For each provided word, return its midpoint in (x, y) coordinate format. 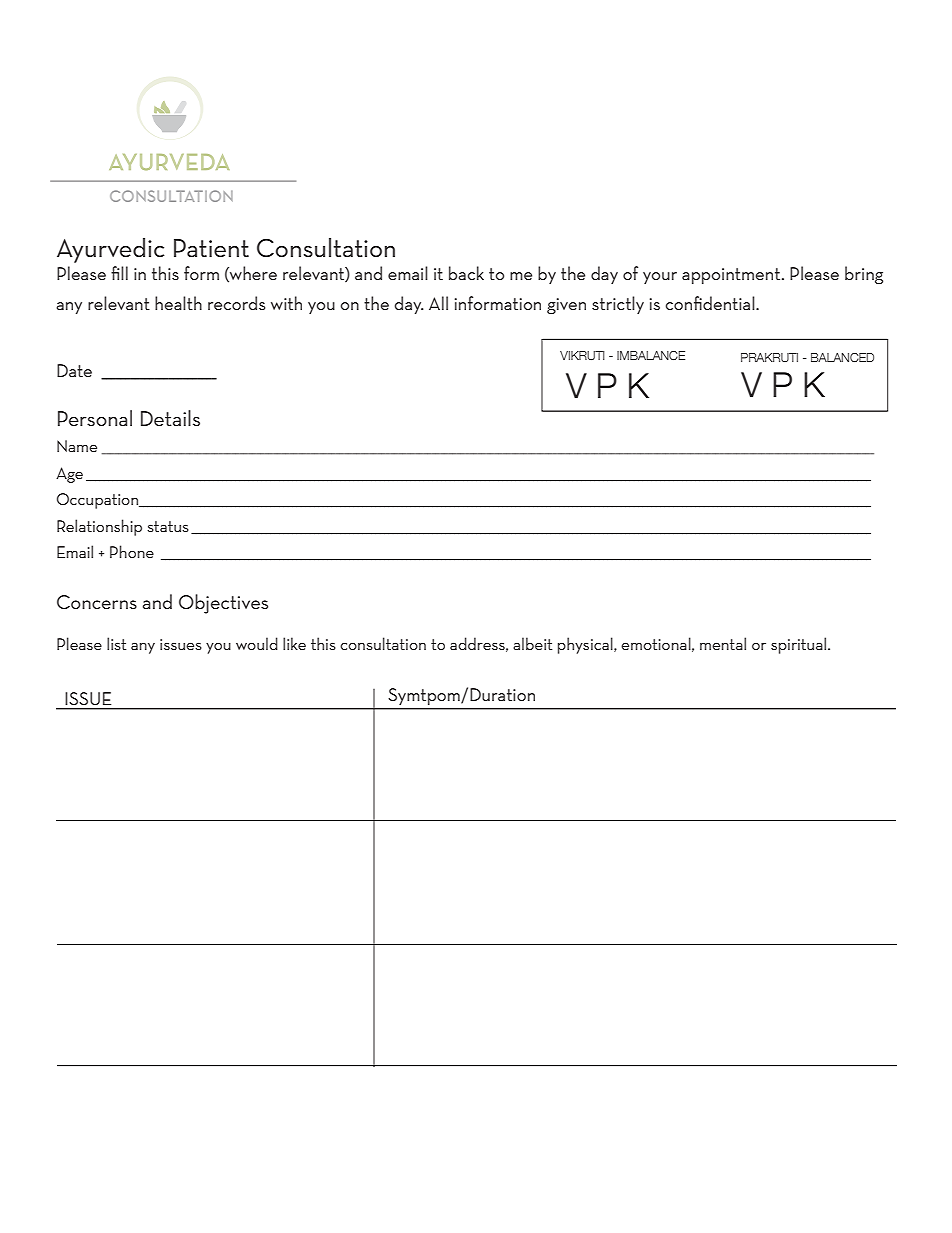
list (116, 643)
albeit (532, 643)
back (466, 273)
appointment (732, 276)
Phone (132, 551)
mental (723, 643)
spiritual (800, 645)
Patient (211, 248)
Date (74, 370)
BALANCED (842, 357)
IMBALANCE (651, 355)
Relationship (99, 527)
